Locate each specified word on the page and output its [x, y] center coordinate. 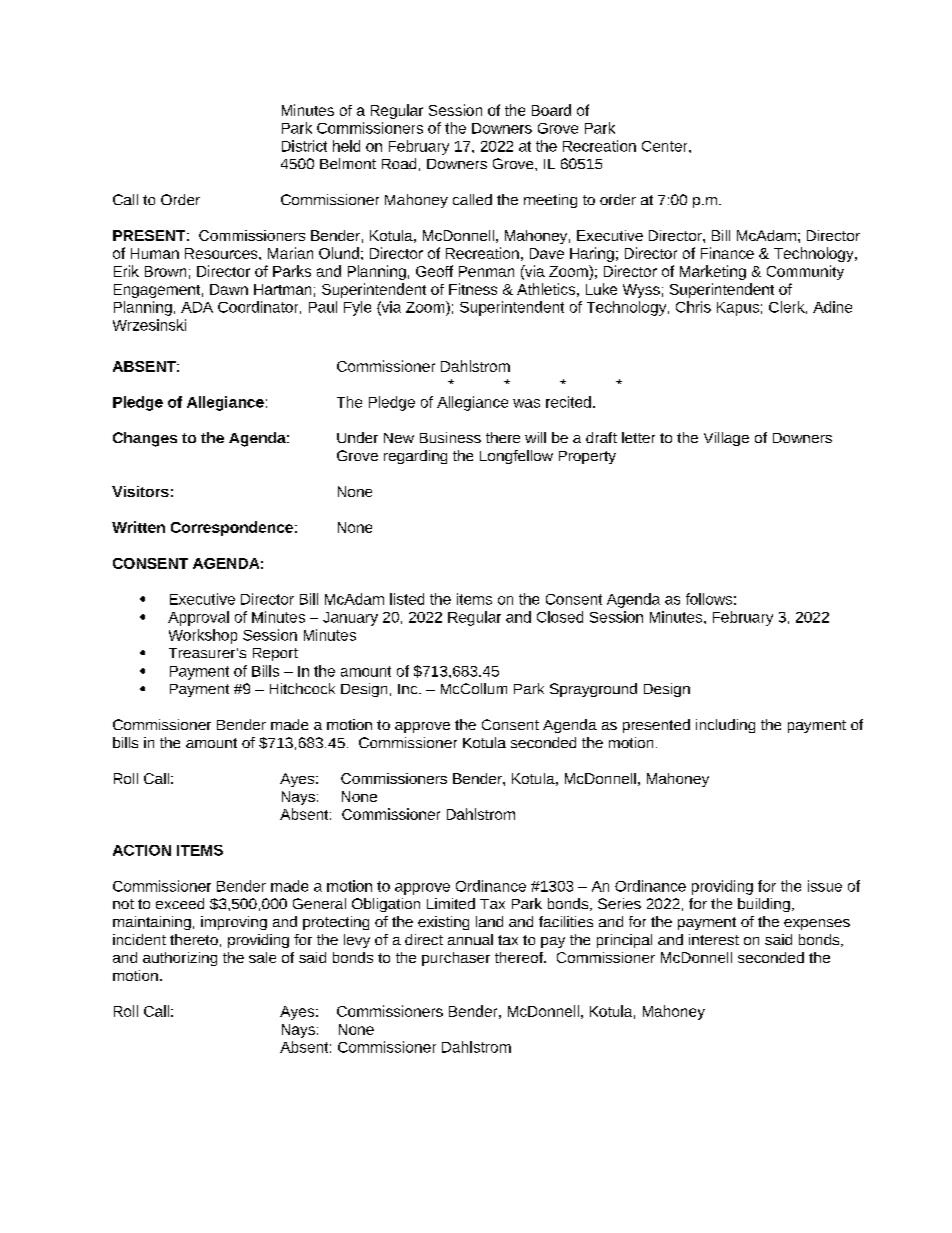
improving [234, 923]
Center [666, 146]
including [725, 726]
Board [551, 110]
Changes [145, 439]
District [304, 146]
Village [726, 439]
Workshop [203, 636]
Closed [560, 617]
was [526, 403]
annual [470, 939]
